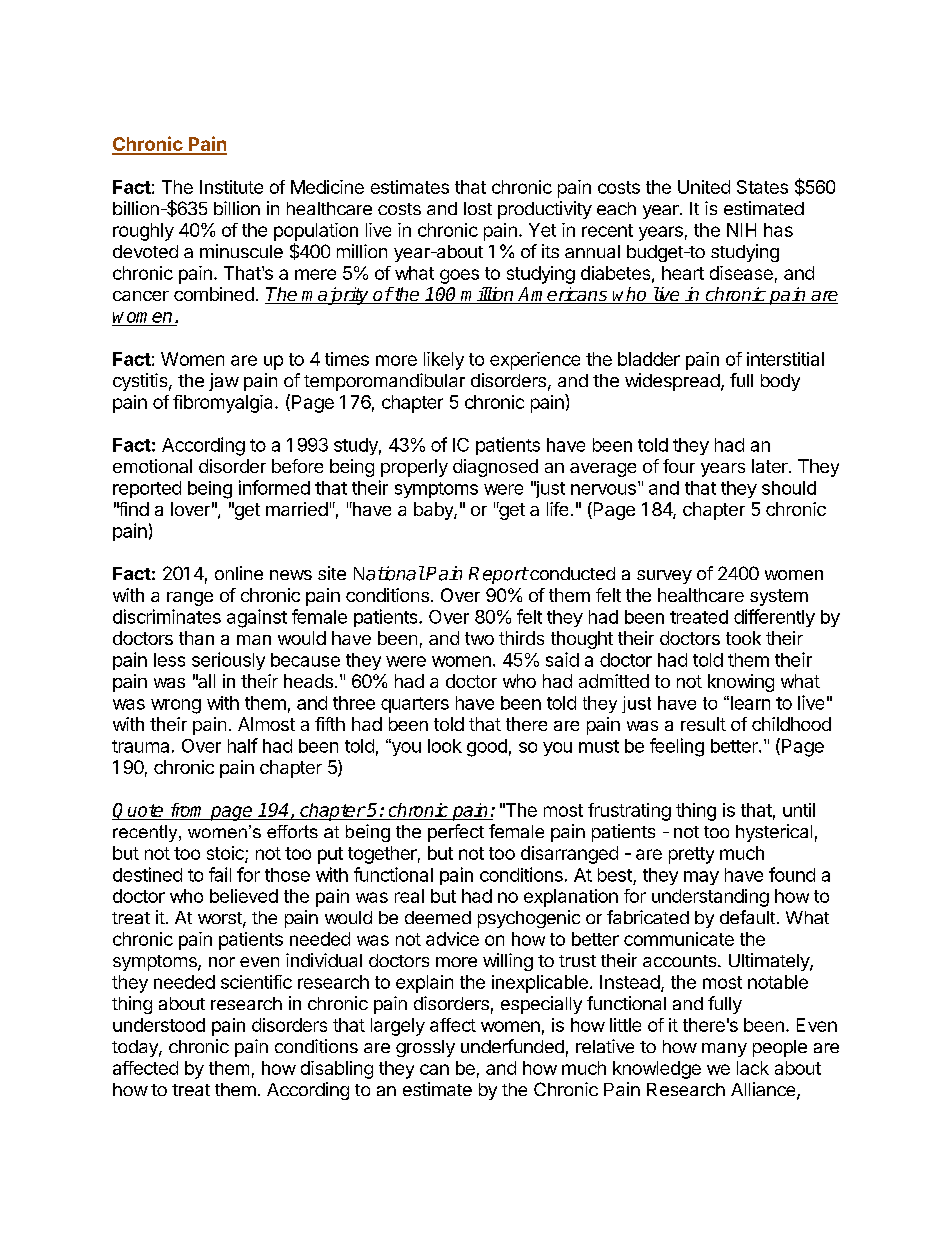  What do you see at coordinates (159, 1025) in the screenshot?
I see `understood` at bounding box center [159, 1025].
